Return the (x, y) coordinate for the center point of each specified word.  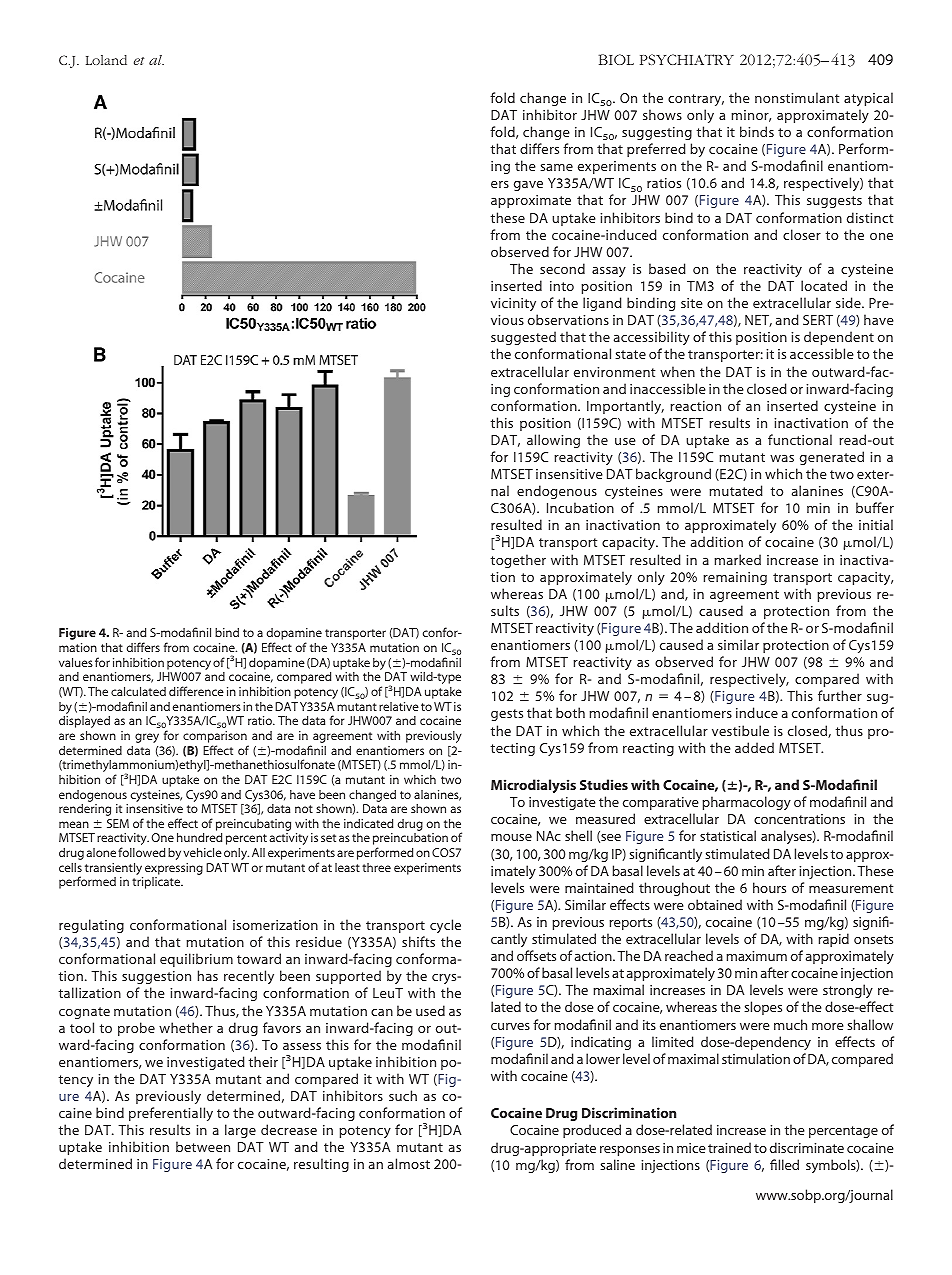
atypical (868, 99)
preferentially (171, 1114)
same (556, 167)
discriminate (807, 1147)
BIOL (616, 59)
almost (409, 1163)
